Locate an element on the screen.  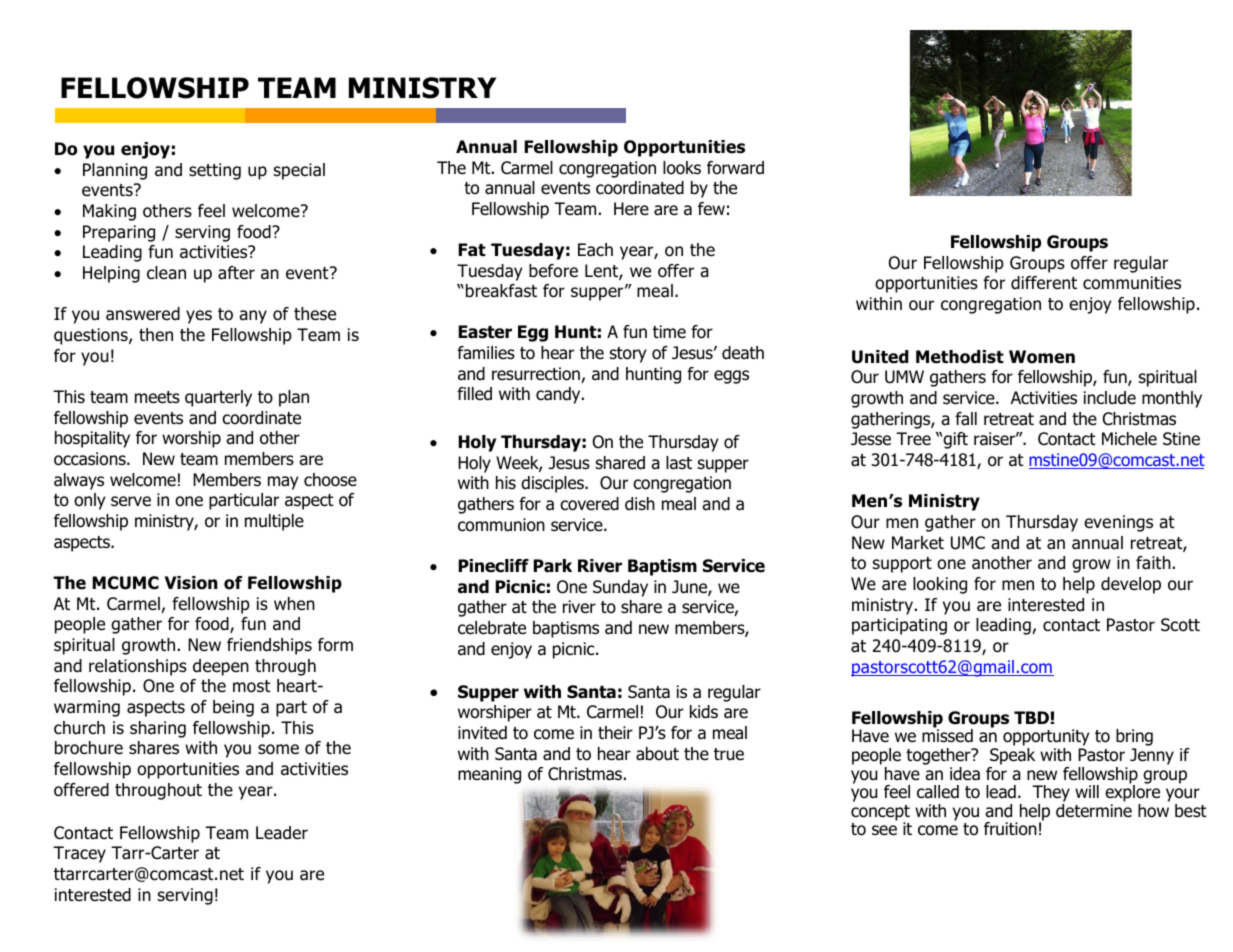
dish is located at coordinates (640, 504).
